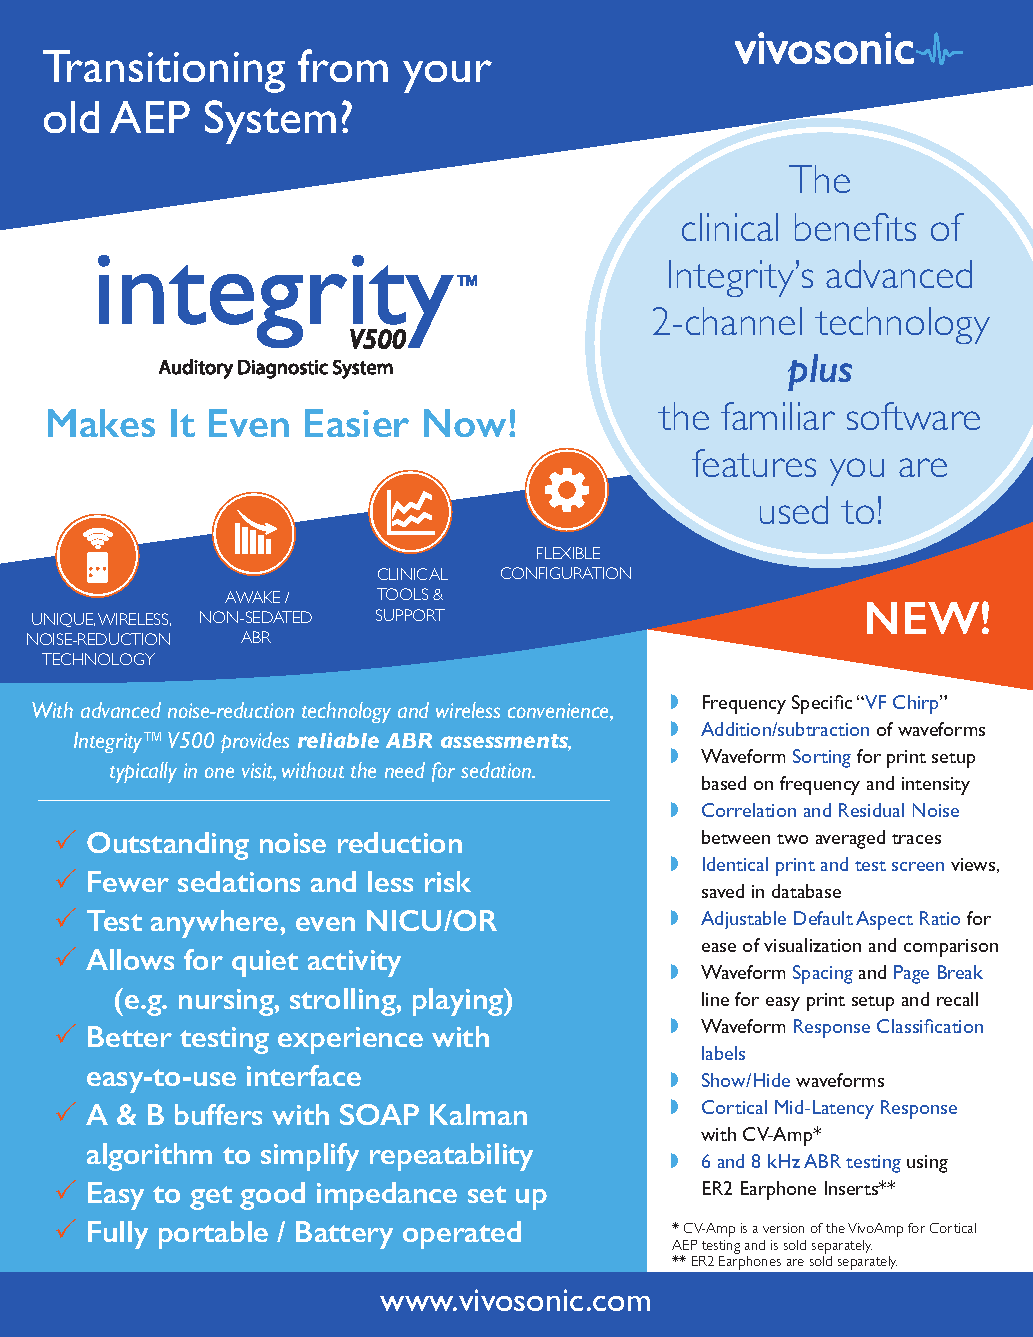 The image size is (1033, 1337). What do you see at coordinates (211, 1198) in the screenshot?
I see `get` at bounding box center [211, 1198].
